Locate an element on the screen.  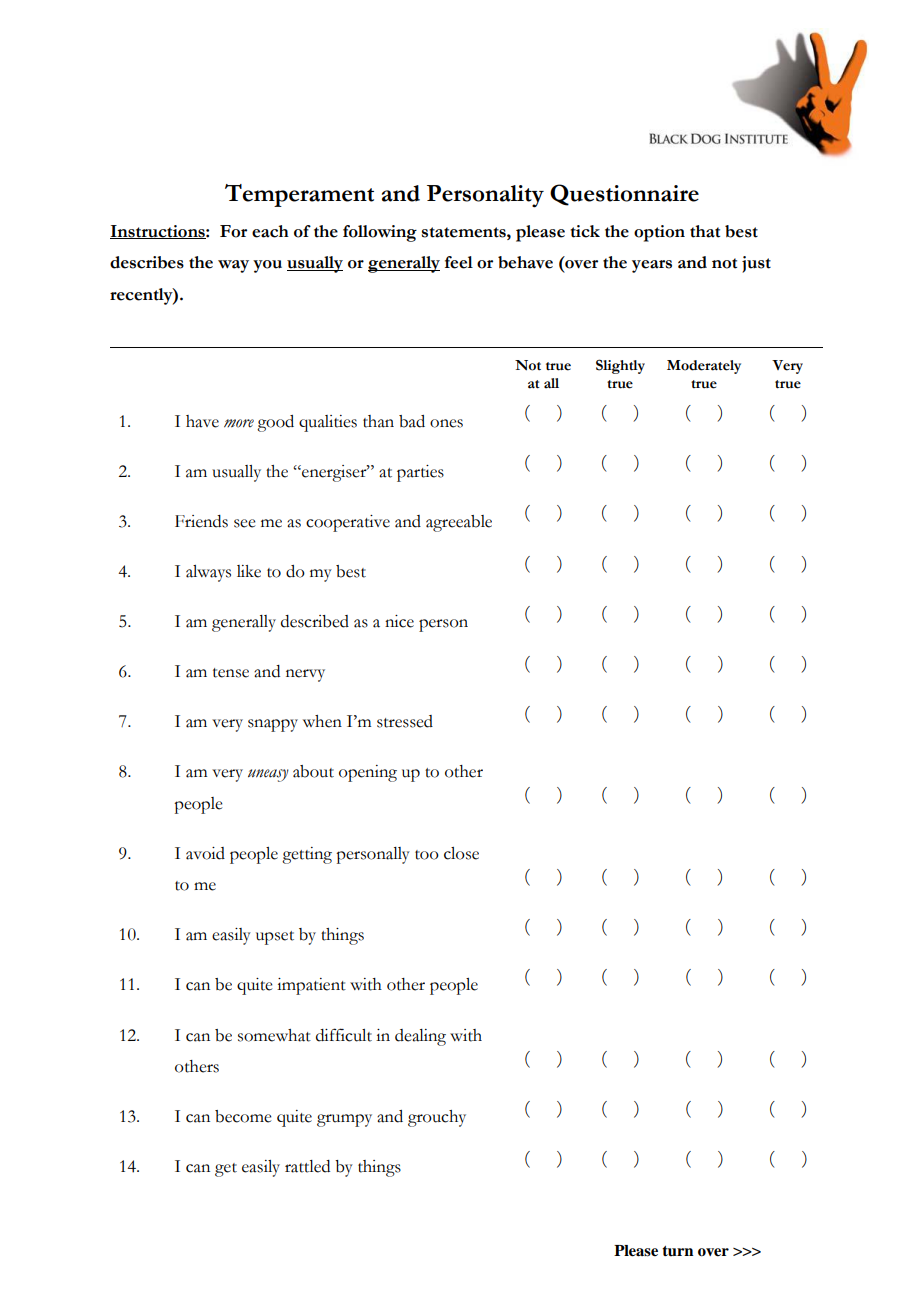
avoid is located at coordinates (205, 853).
